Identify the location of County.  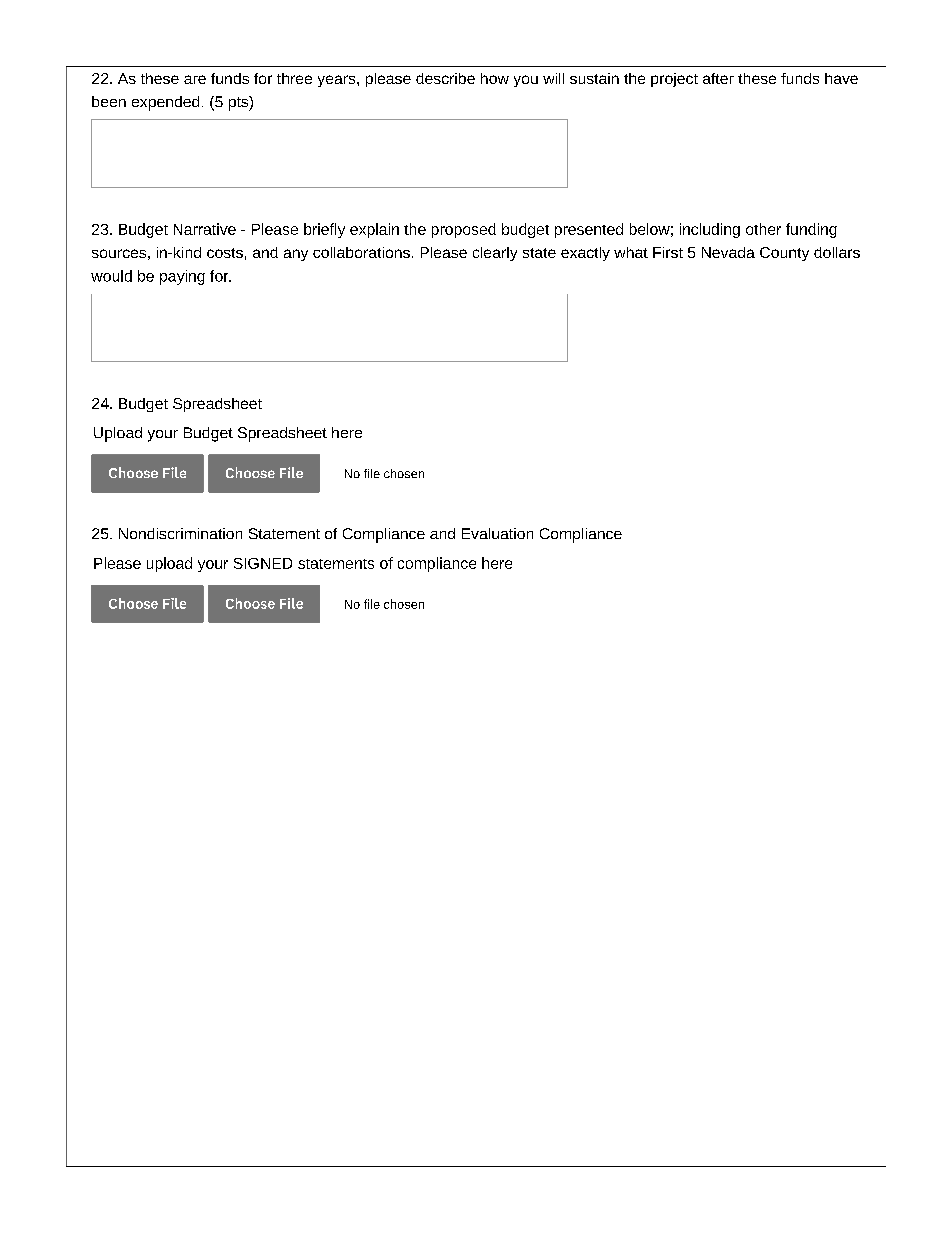
(784, 254).
